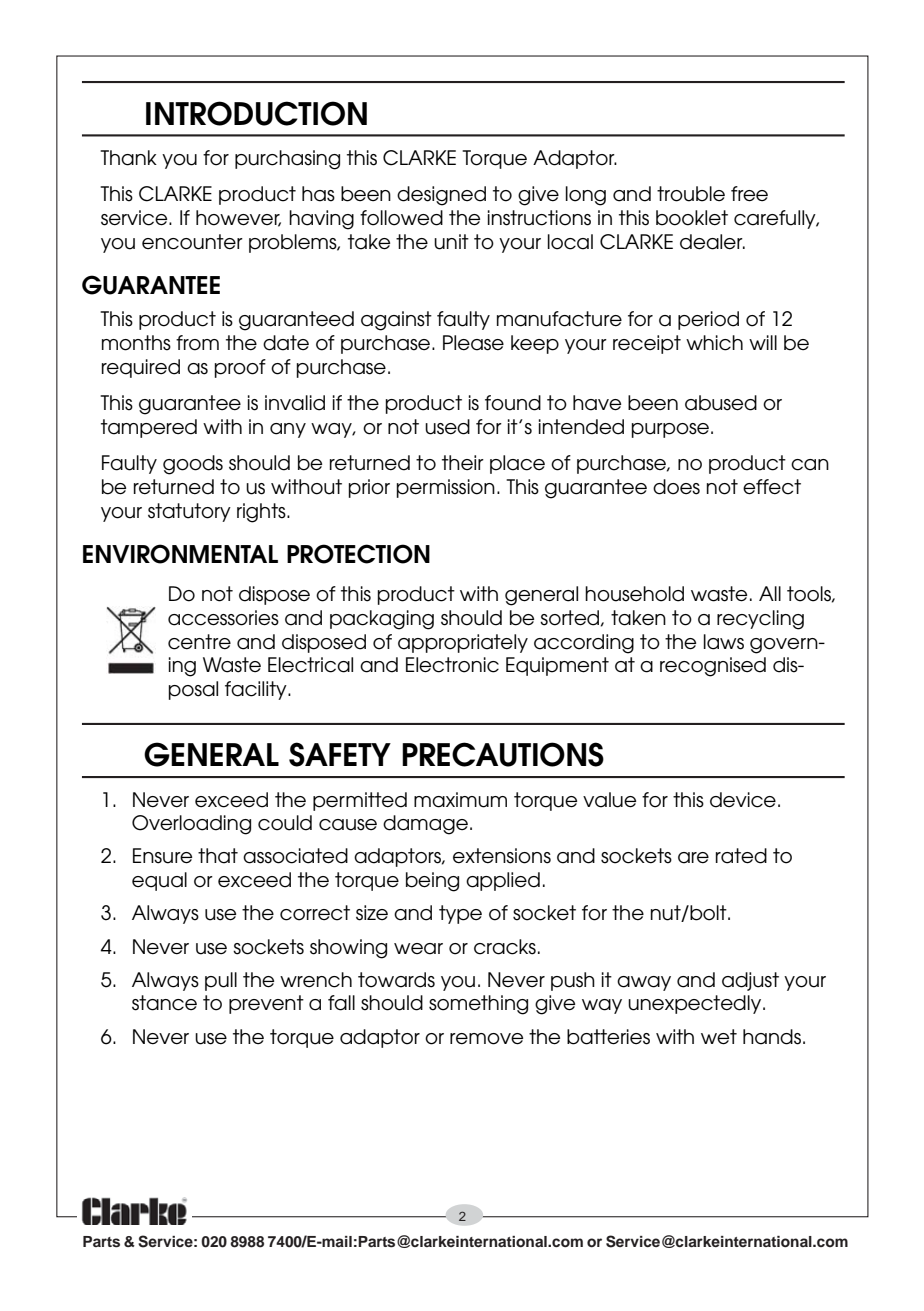  What do you see at coordinates (221, 981) in the document?
I see `pull` at bounding box center [221, 981].
